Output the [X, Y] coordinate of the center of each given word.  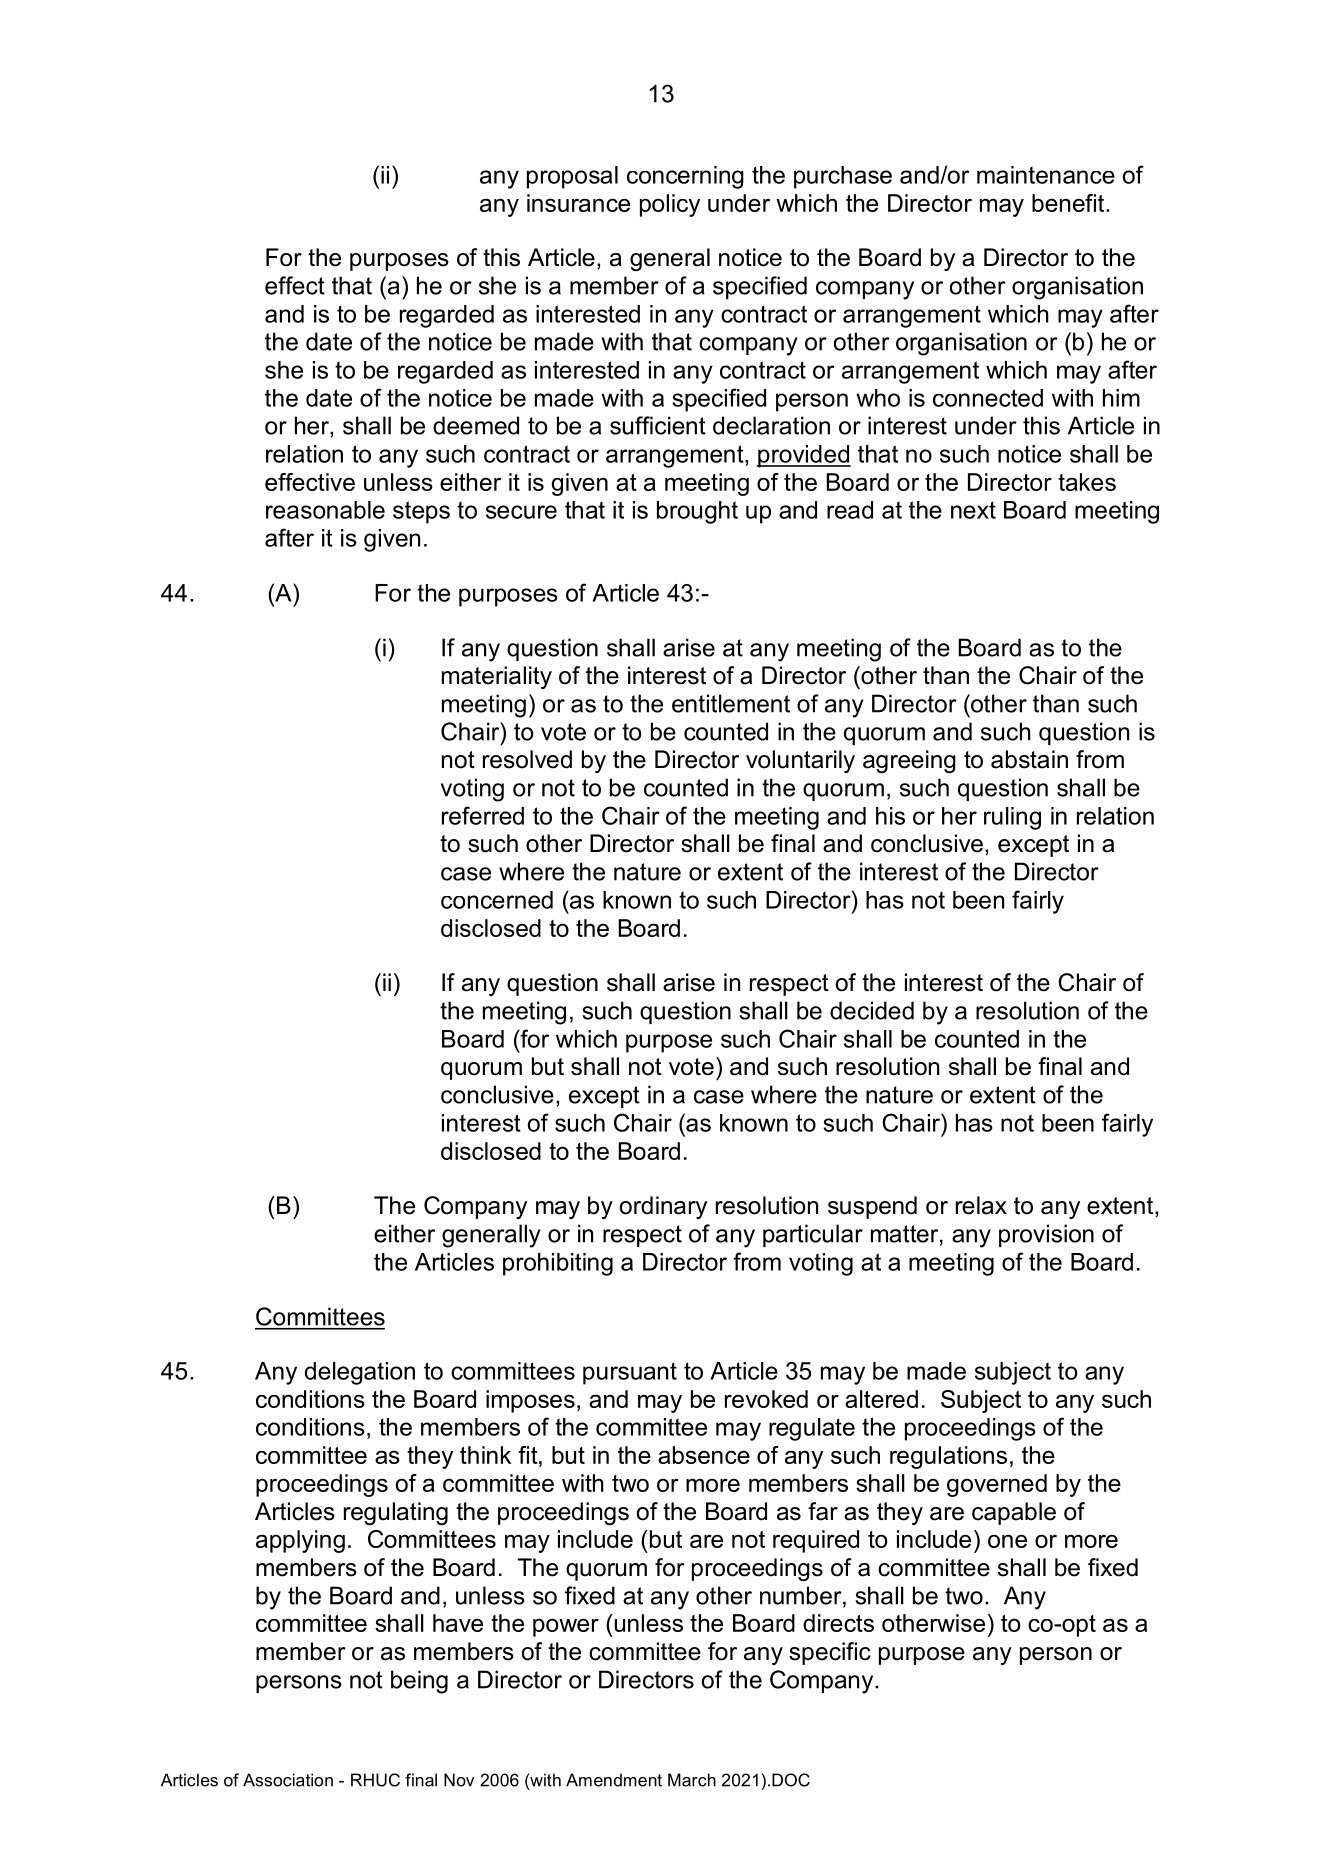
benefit [1069, 203]
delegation [360, 1373]
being [419, 1682]
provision [1046, 1235]
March [692, 1780]
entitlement [731, 703]
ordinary [663, 1207]
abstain [1029, 759]
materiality [497, 677]
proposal [572, 177]
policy [670, 205]
